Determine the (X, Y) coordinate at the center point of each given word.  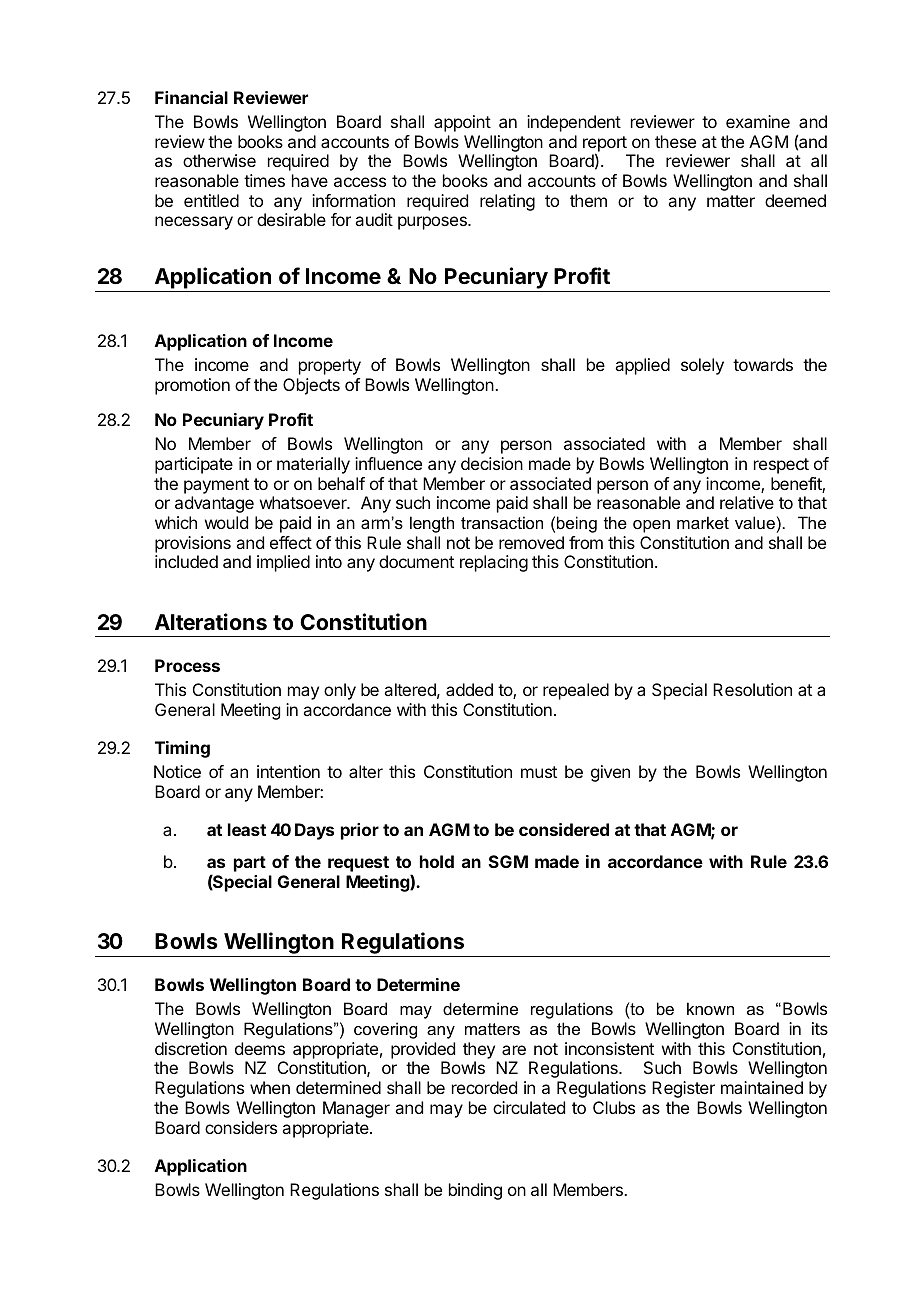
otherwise (219, 160)
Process (187, 665)
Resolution (752, 689)
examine (758, 121)
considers (241, 1127)
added (469, 689)
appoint (462, 123)
